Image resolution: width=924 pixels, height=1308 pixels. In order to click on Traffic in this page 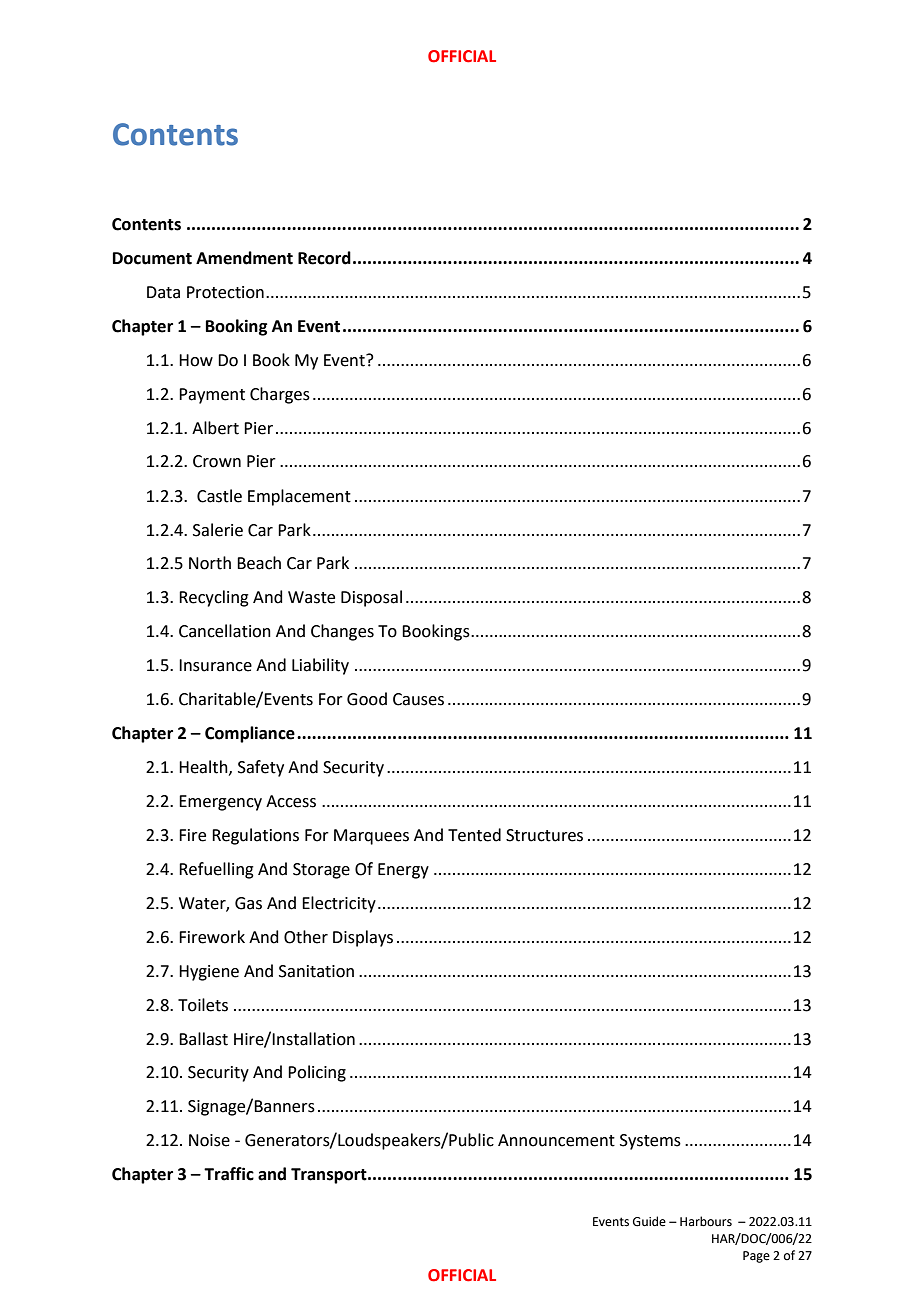, I will do `click(229, 1174)`.
